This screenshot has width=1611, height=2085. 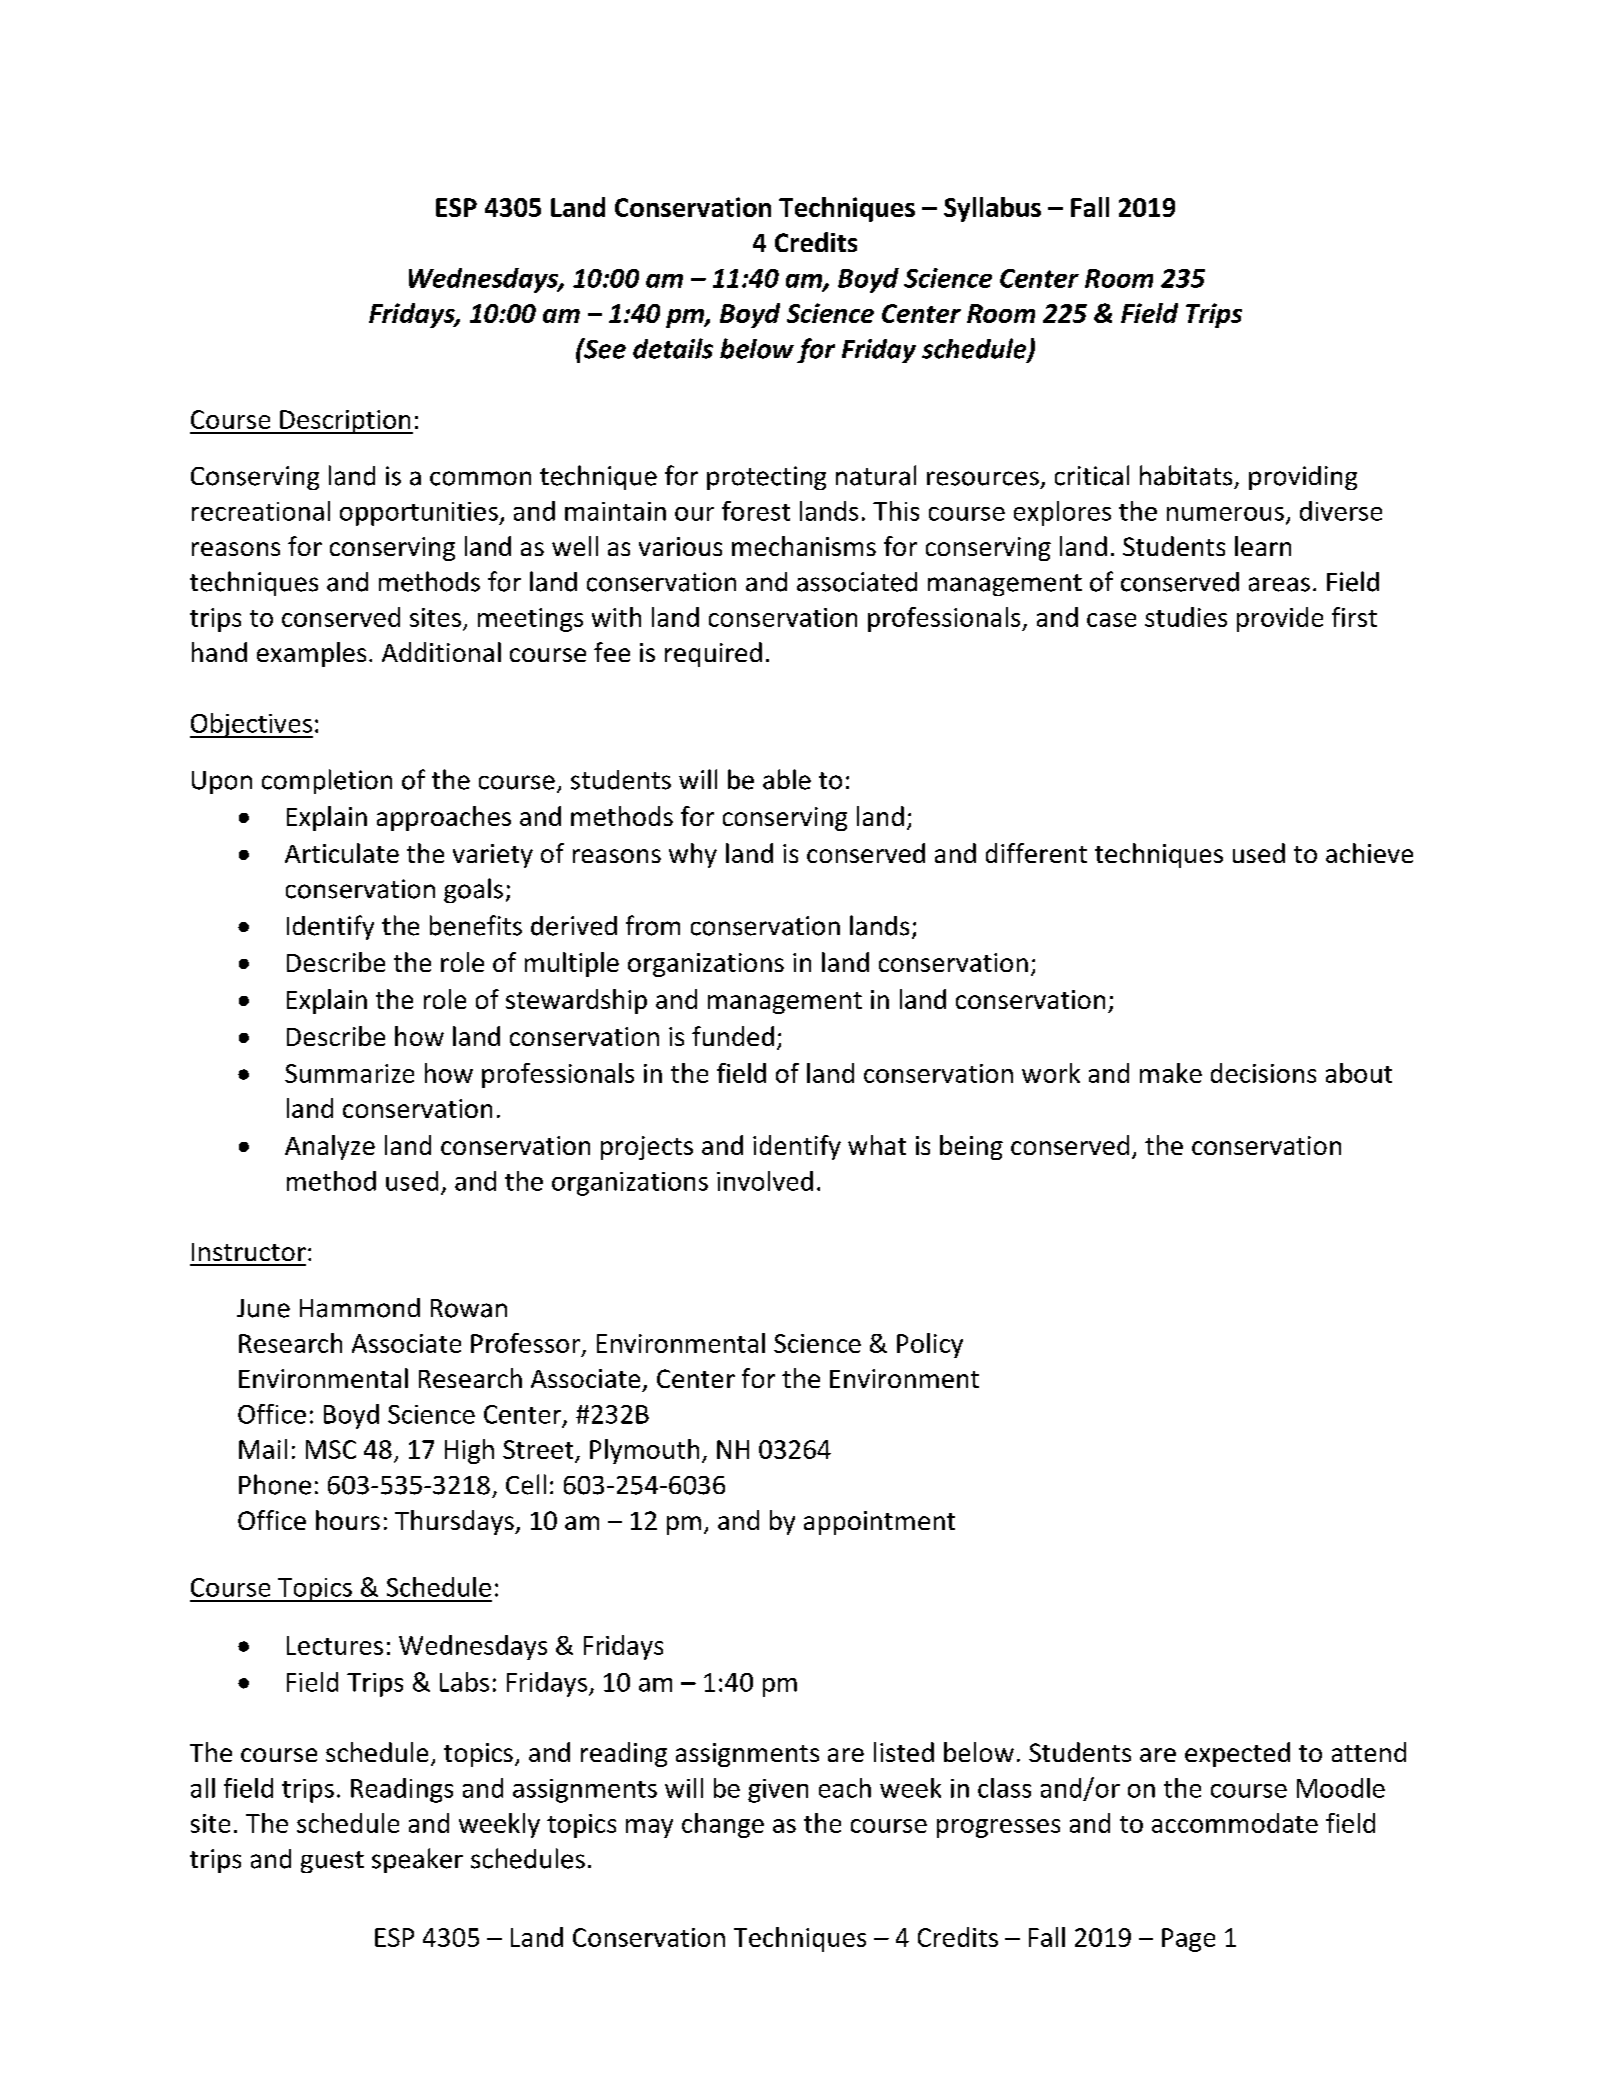 What do you see at coordinates (1263, 1073) in the screenshot?
I see `decisions` at bounding box center [1263, 1073].
